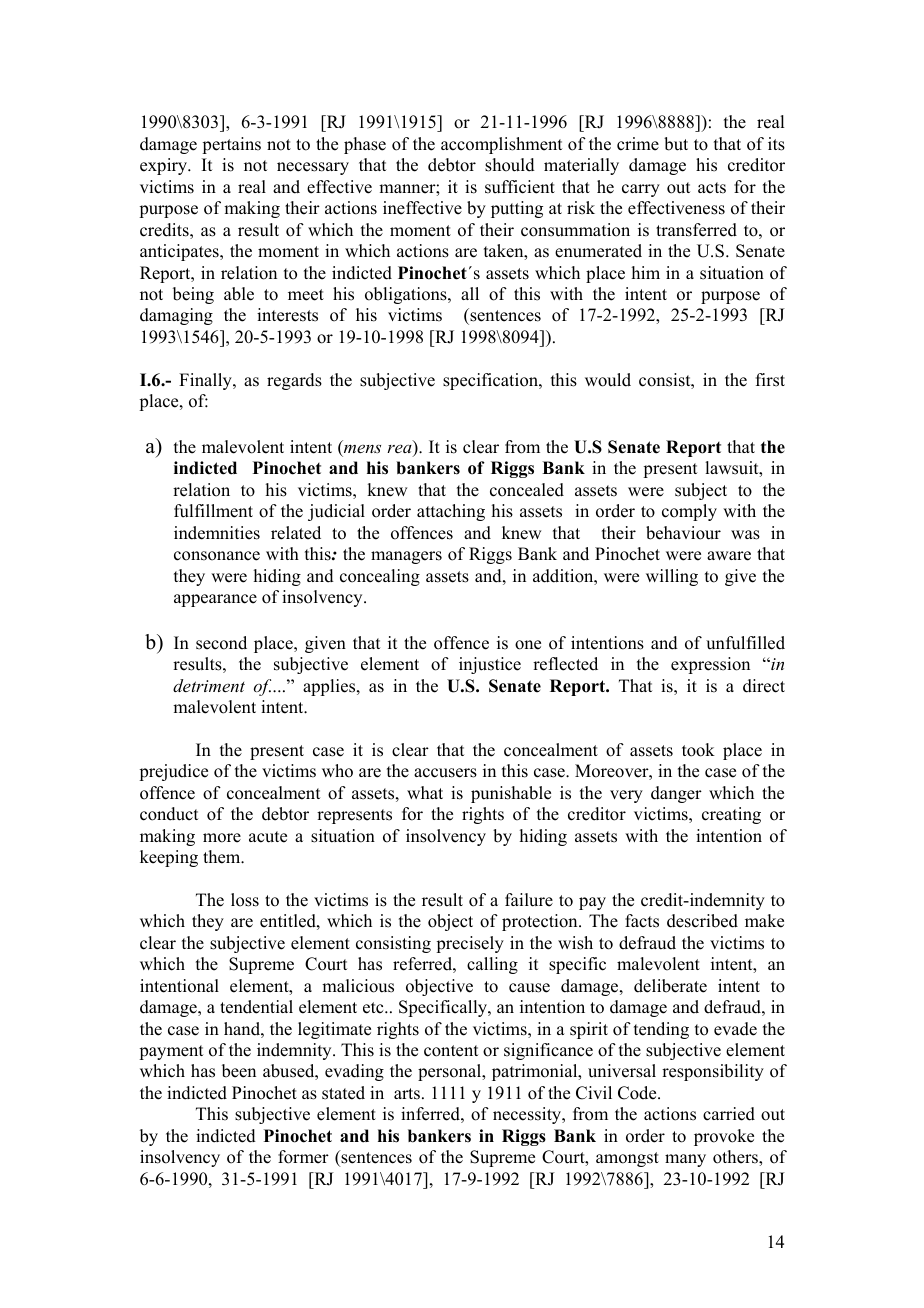  Describe the element at coordinates (239, 1071) in the screenshot. I see `been` at that location.
